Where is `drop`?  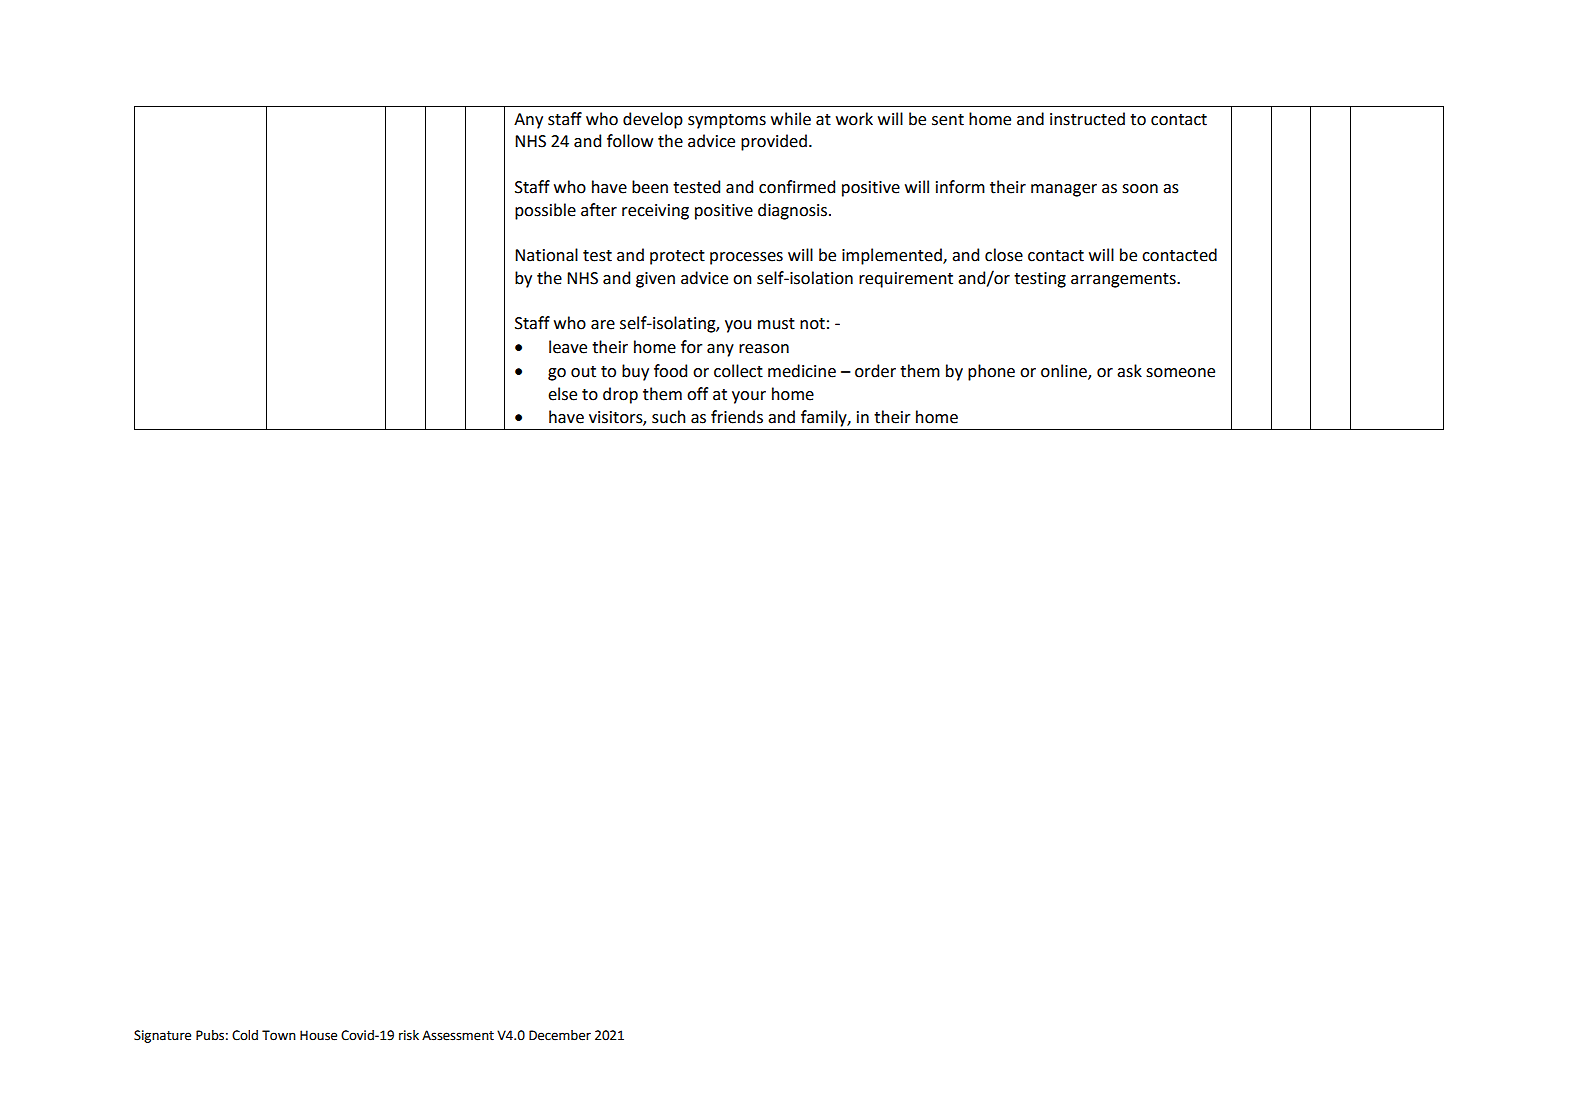
drop is located at coordinates (620, 395).
